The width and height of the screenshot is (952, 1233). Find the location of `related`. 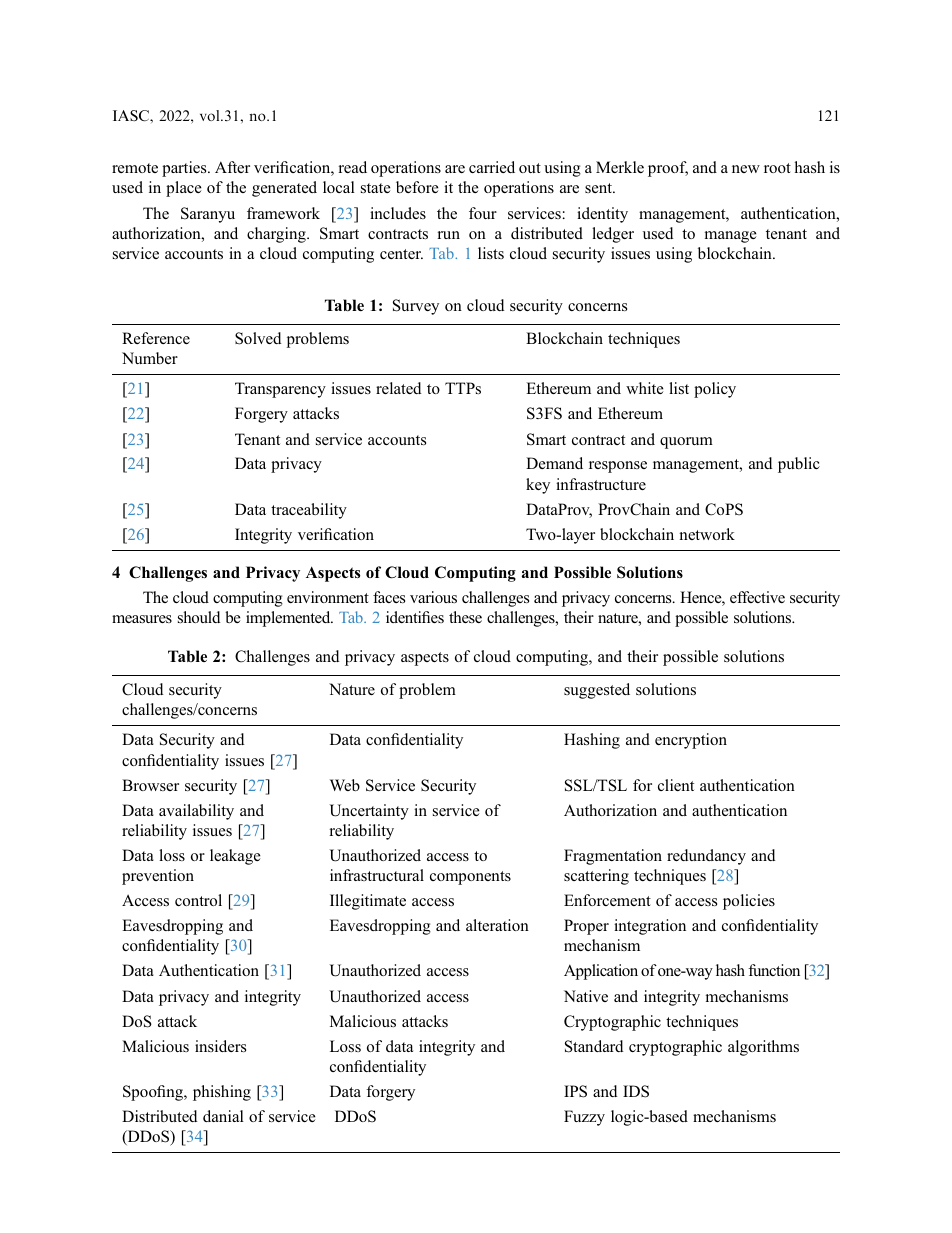

related is located at coordinates (398, 388).
